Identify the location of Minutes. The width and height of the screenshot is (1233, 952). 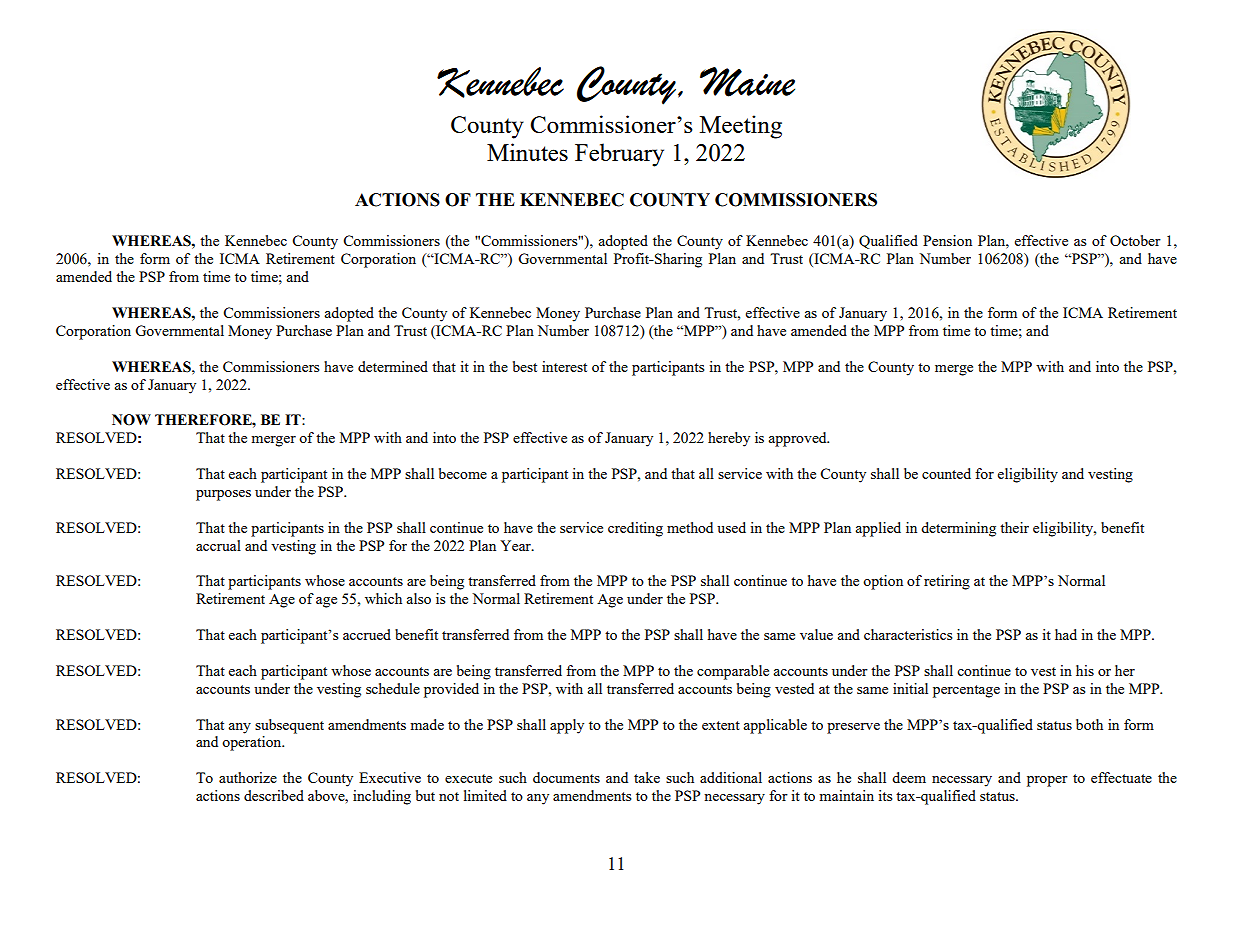
(527, 152).
